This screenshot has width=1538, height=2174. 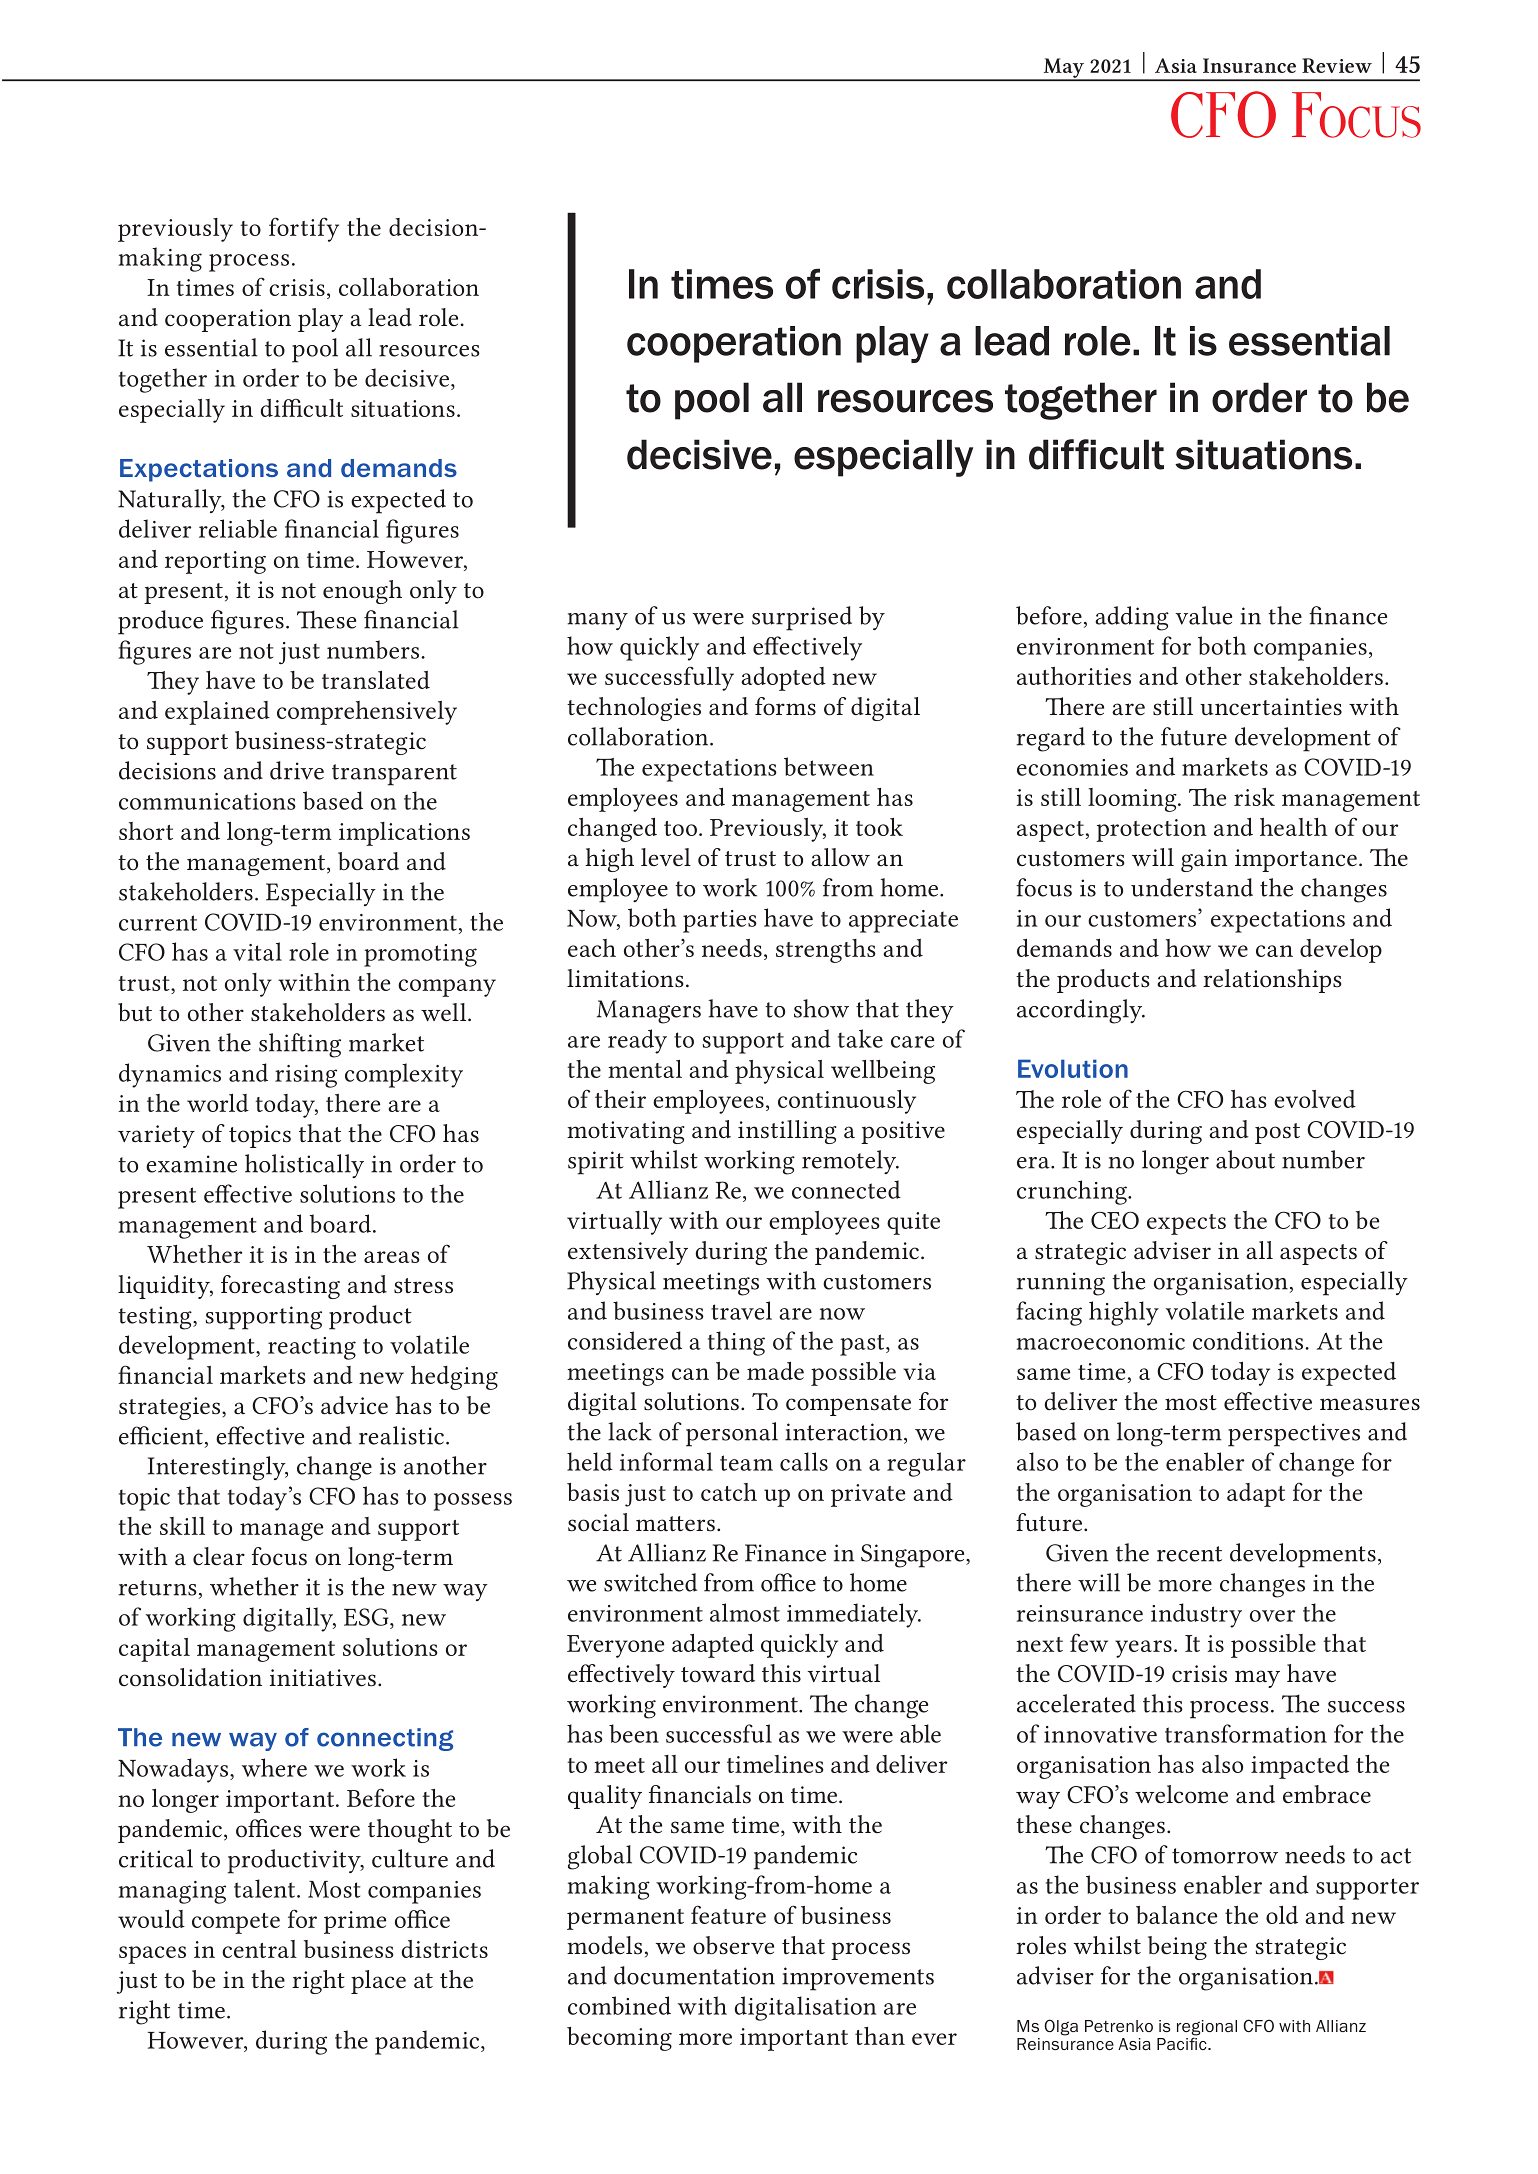 I want to click on value, so click(x=1203, y=615).
